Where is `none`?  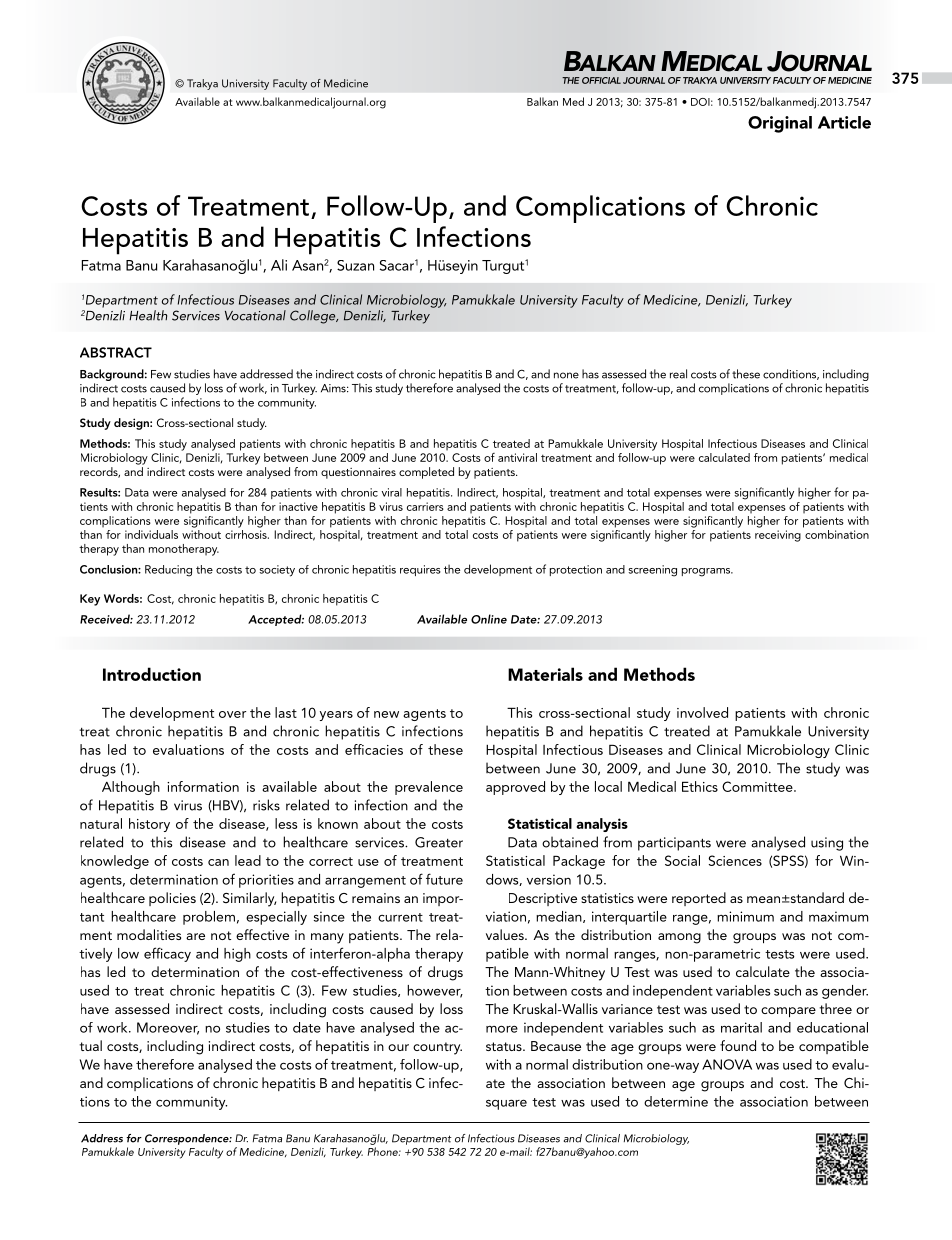
none is located at coordinates (566, 375).
